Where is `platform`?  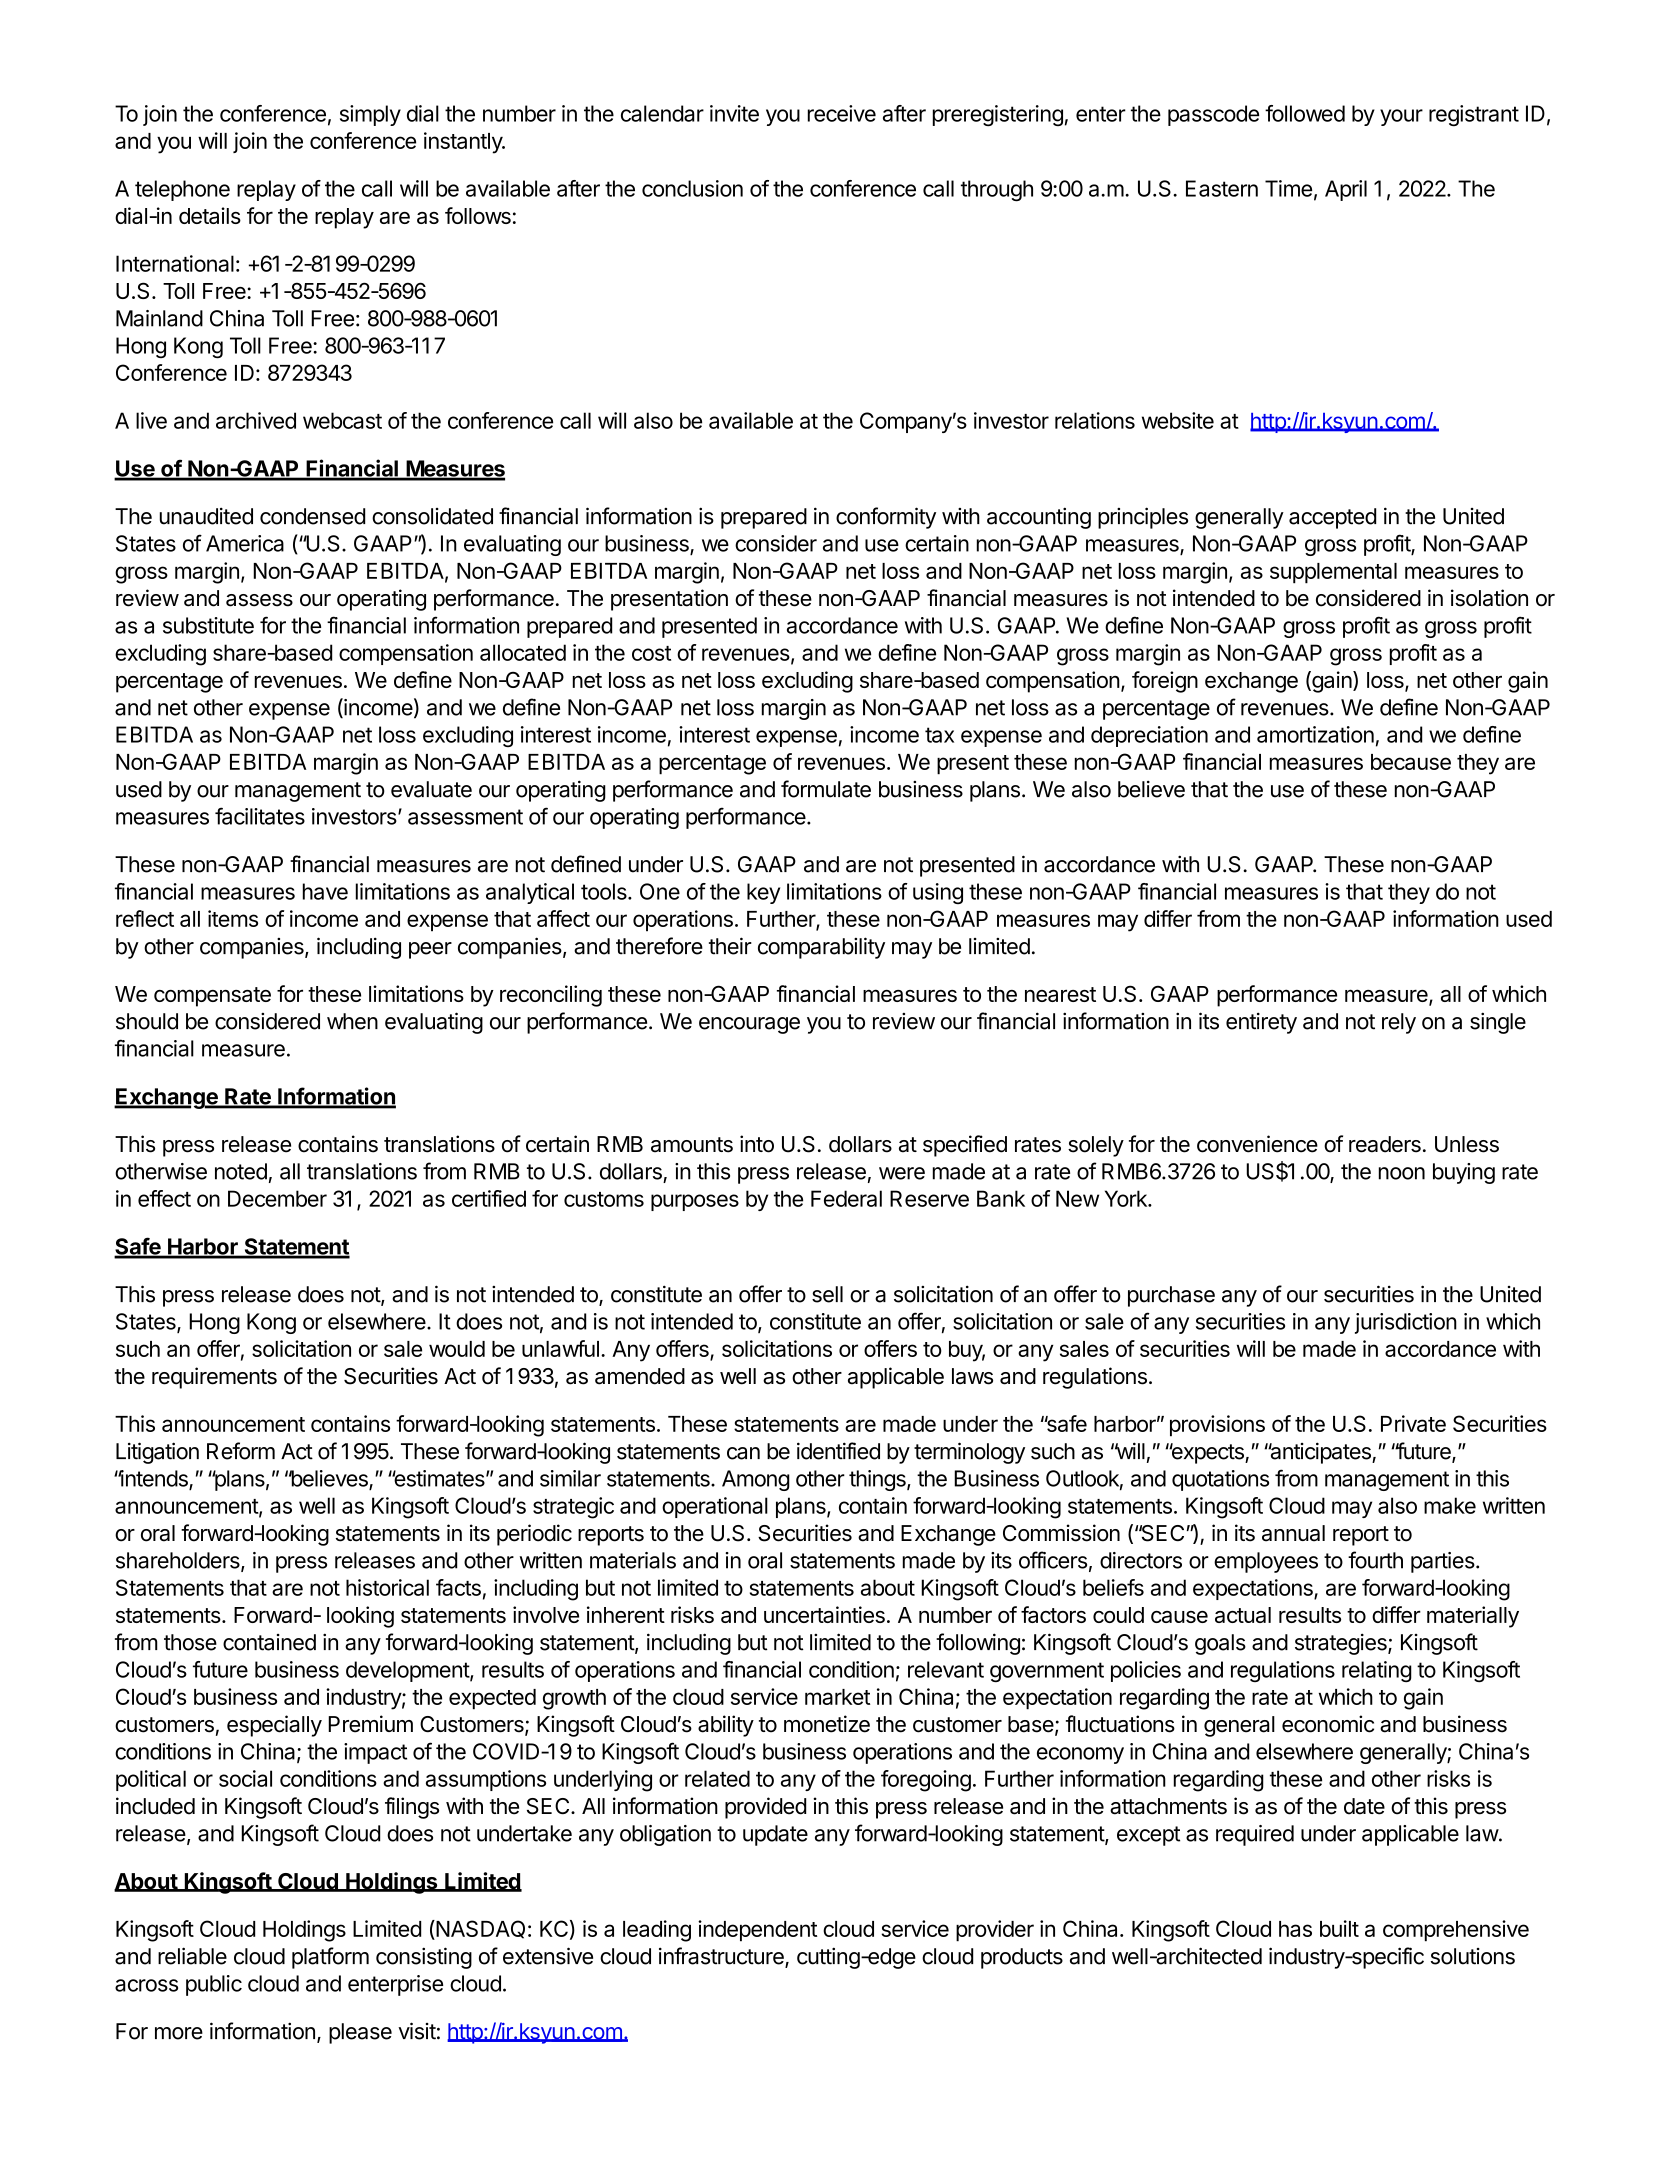
platform is located at coordinates (330, 1958).
